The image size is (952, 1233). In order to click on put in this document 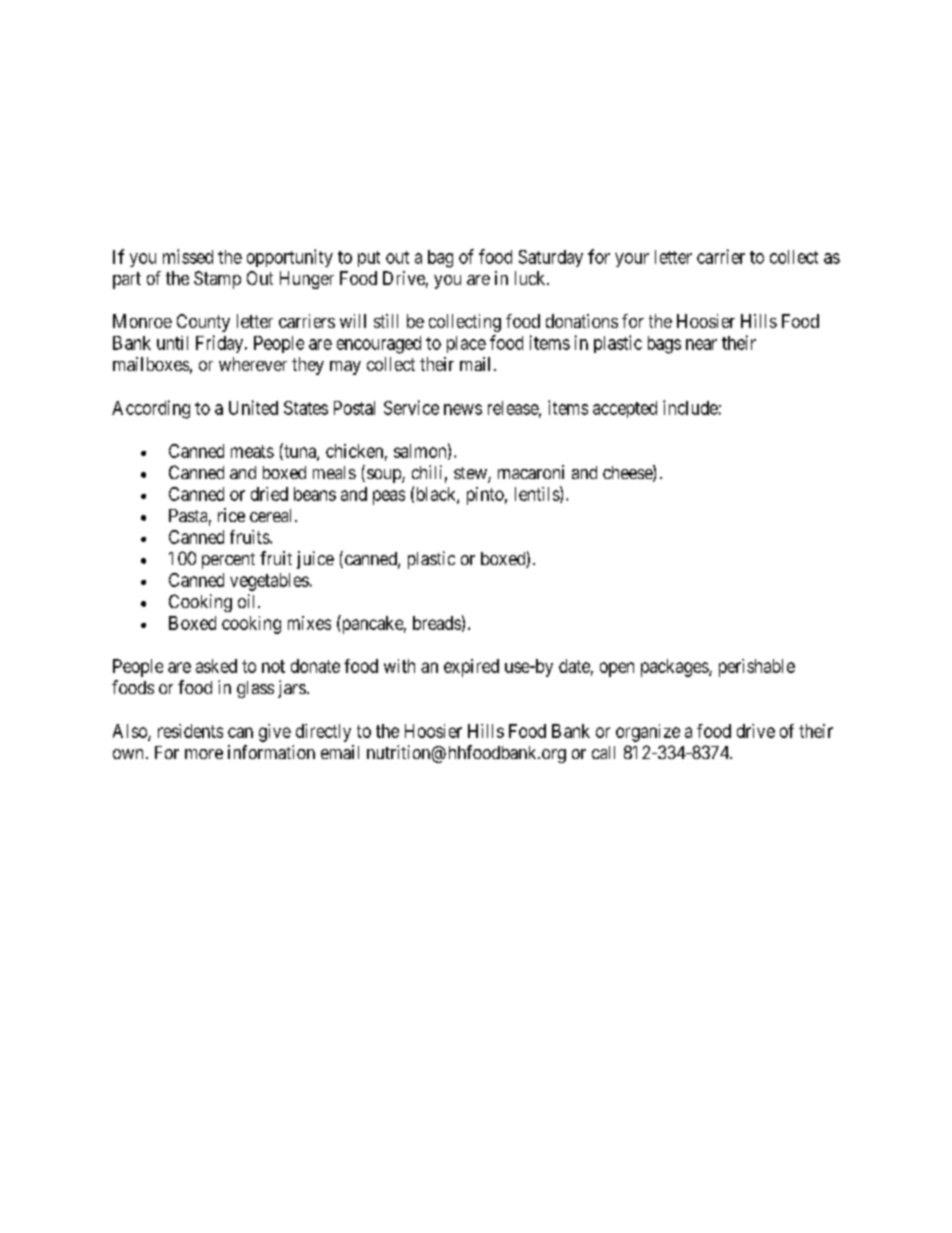, I will do `click(369, 259)`.
